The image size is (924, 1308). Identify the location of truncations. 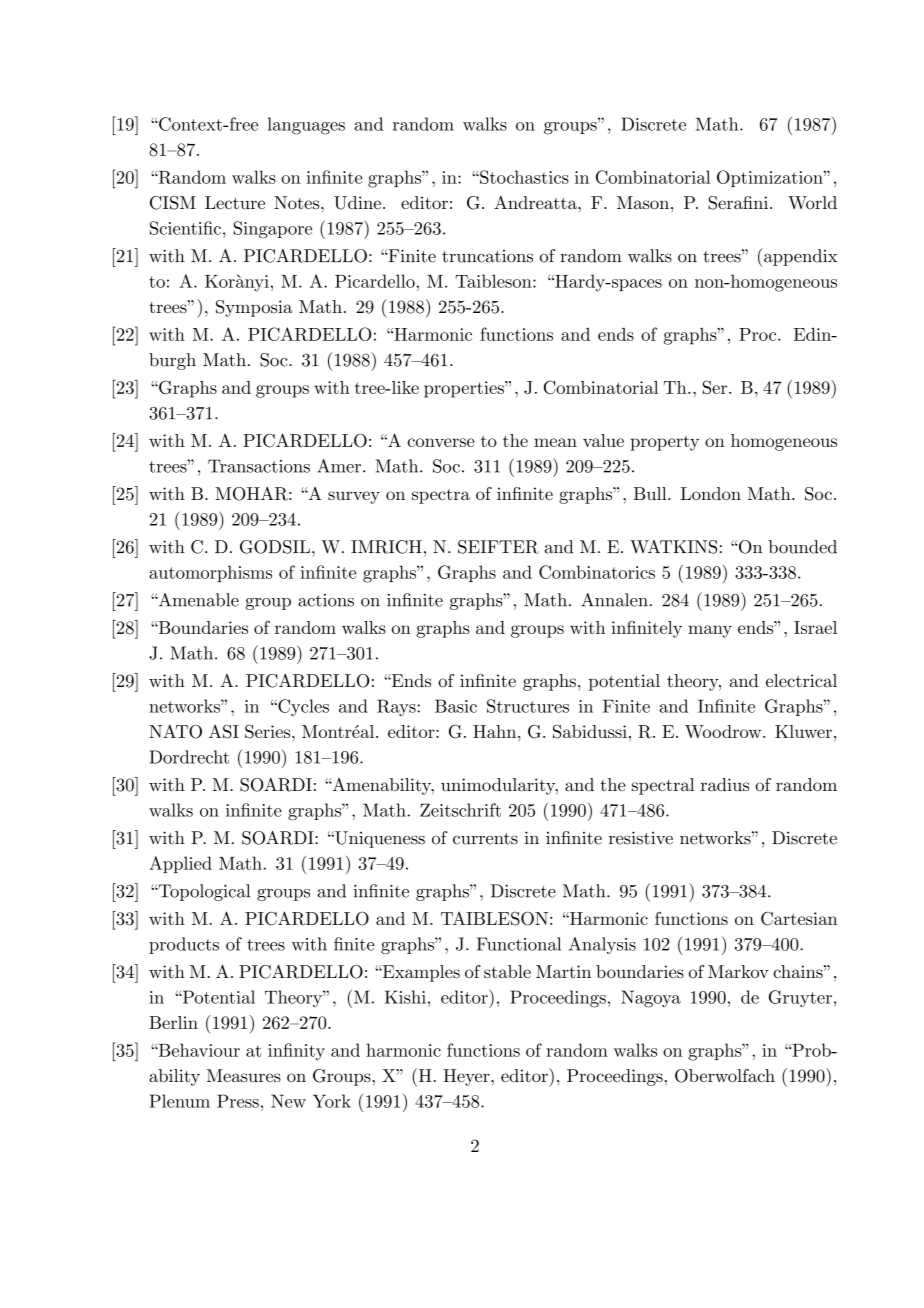
(487, 256).
